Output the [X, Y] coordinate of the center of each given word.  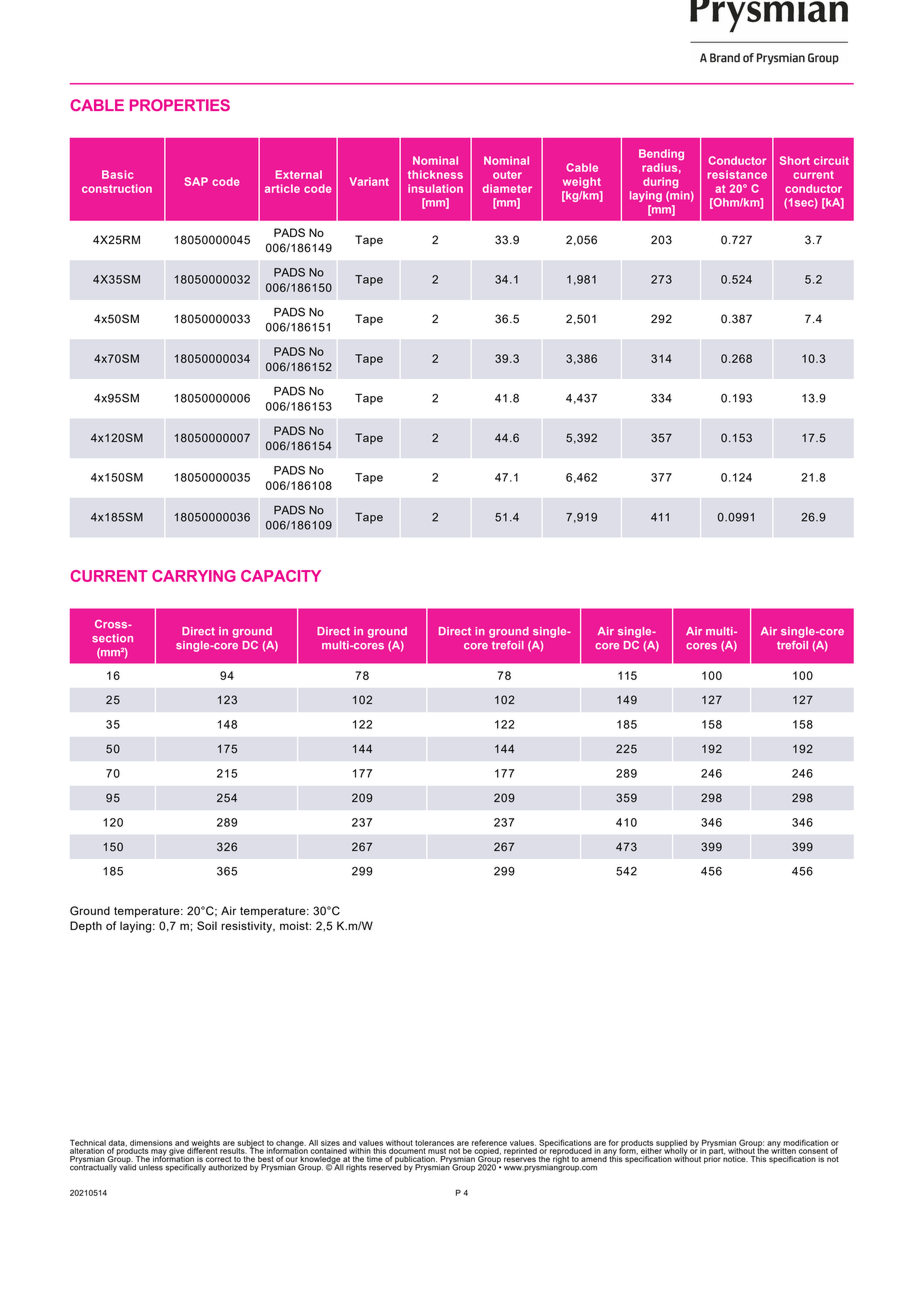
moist [295, 925]
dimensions [151, 1143]
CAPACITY [281, 576]
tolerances [434, 1143]
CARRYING [194, 576]
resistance [737, 174]
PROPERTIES [180, 105]
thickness [435, 174]
